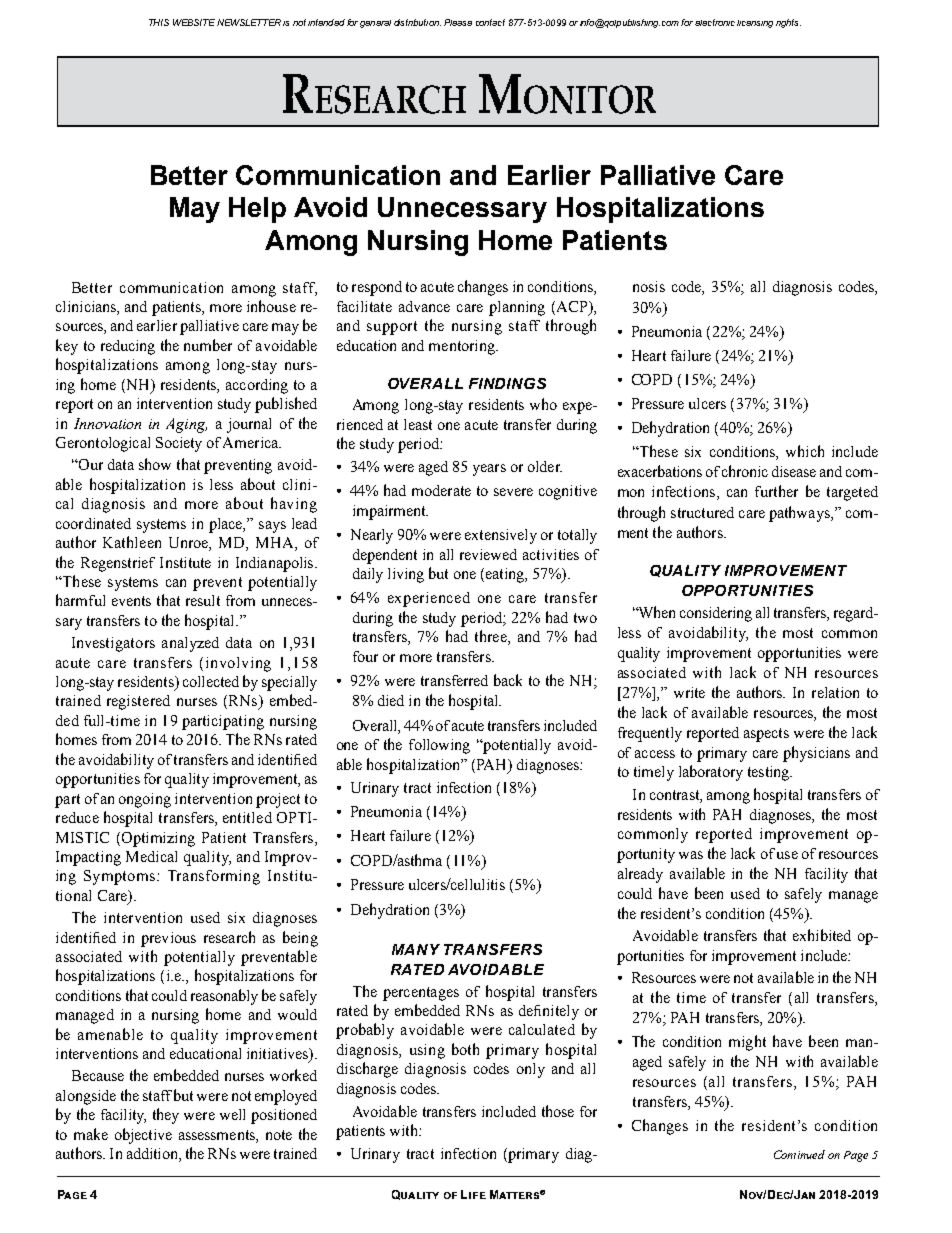  Describe the element at coordinates (755, 24) in the screenshot. I see `licensing` at that location.
